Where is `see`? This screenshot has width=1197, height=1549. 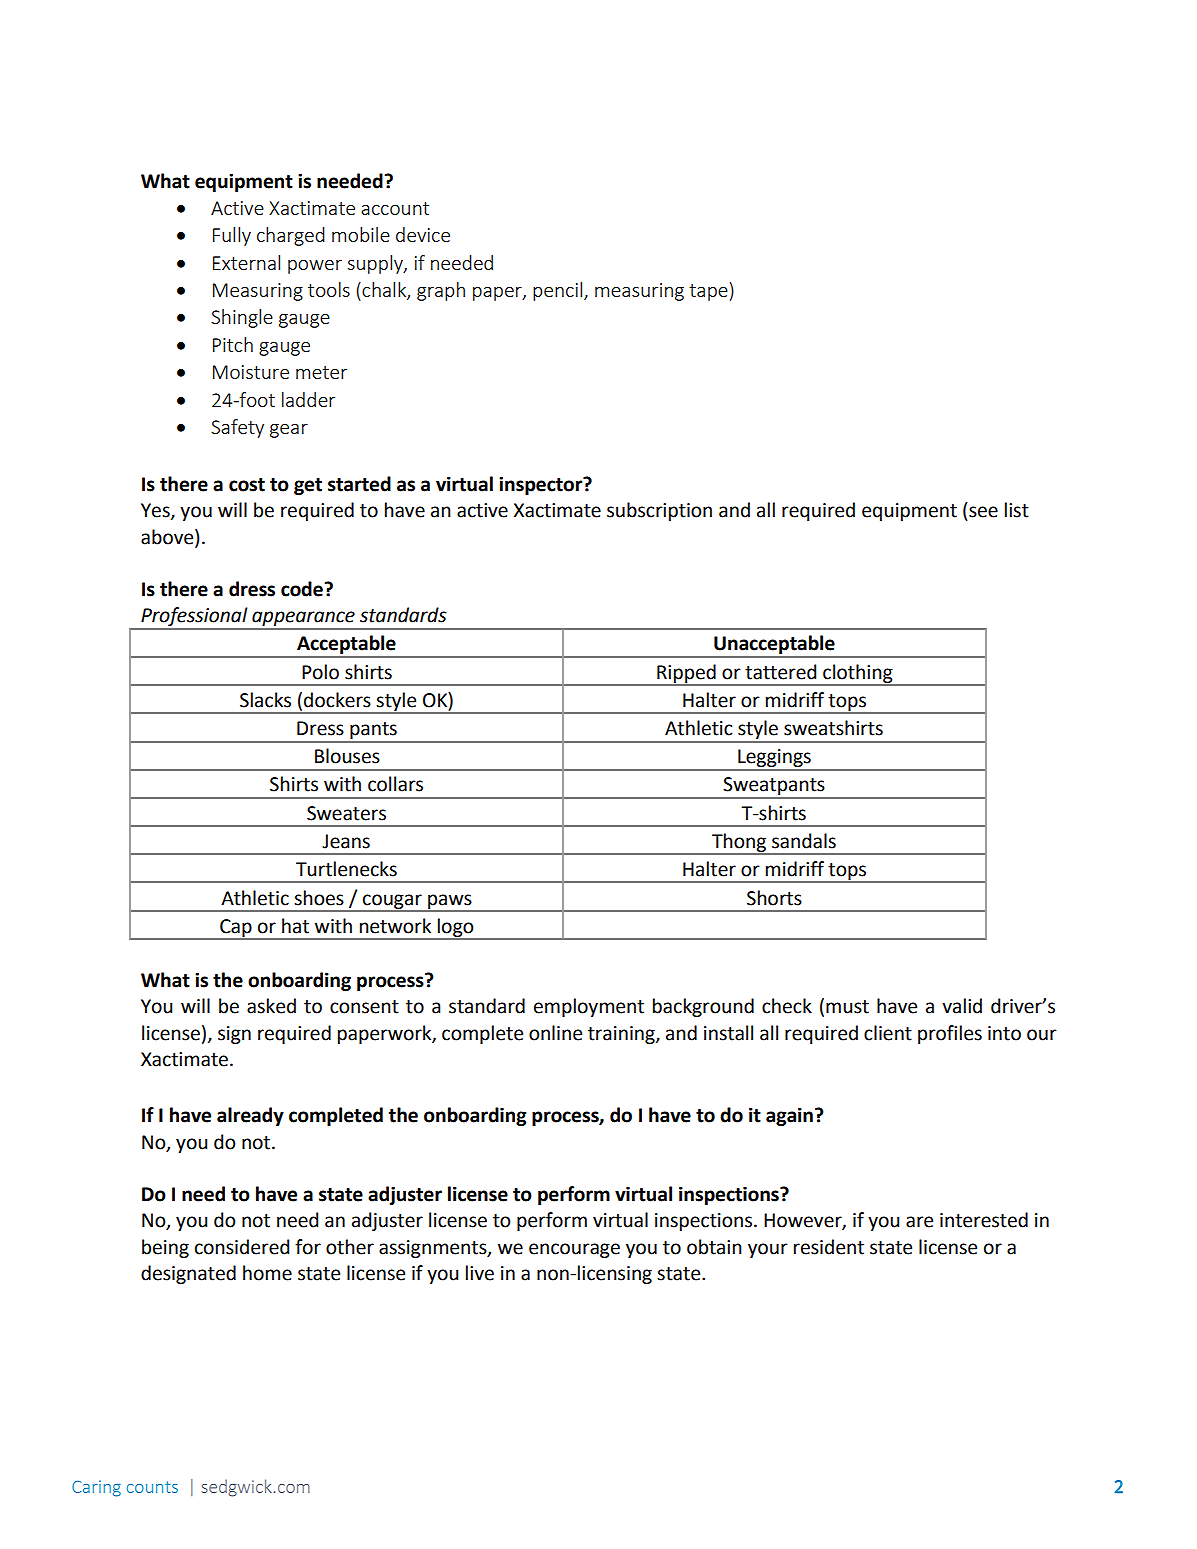 see is located at coordinates (983, 512).
